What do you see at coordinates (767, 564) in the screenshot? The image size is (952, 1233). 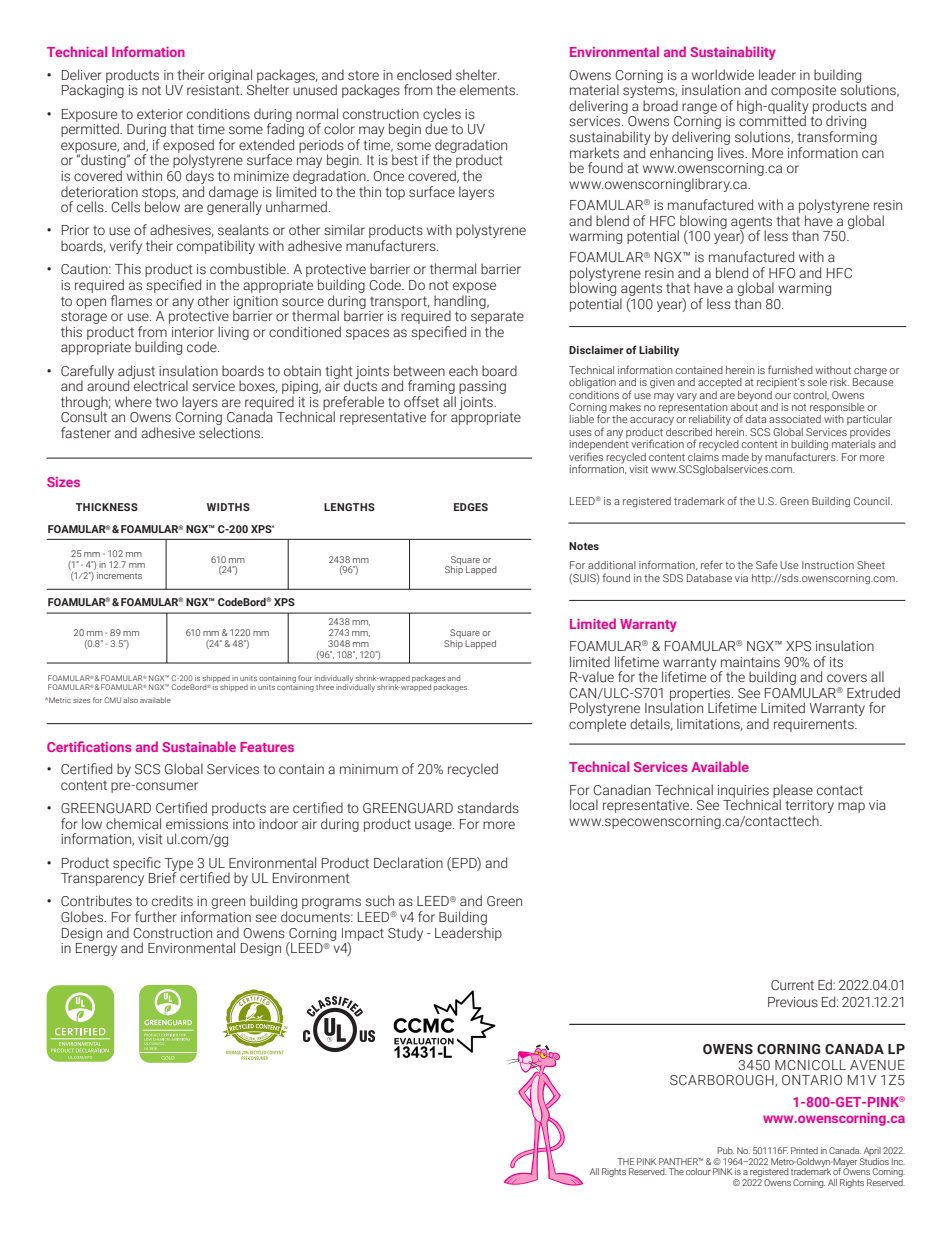 I see `Safe` at bounding box center [767, 564].
